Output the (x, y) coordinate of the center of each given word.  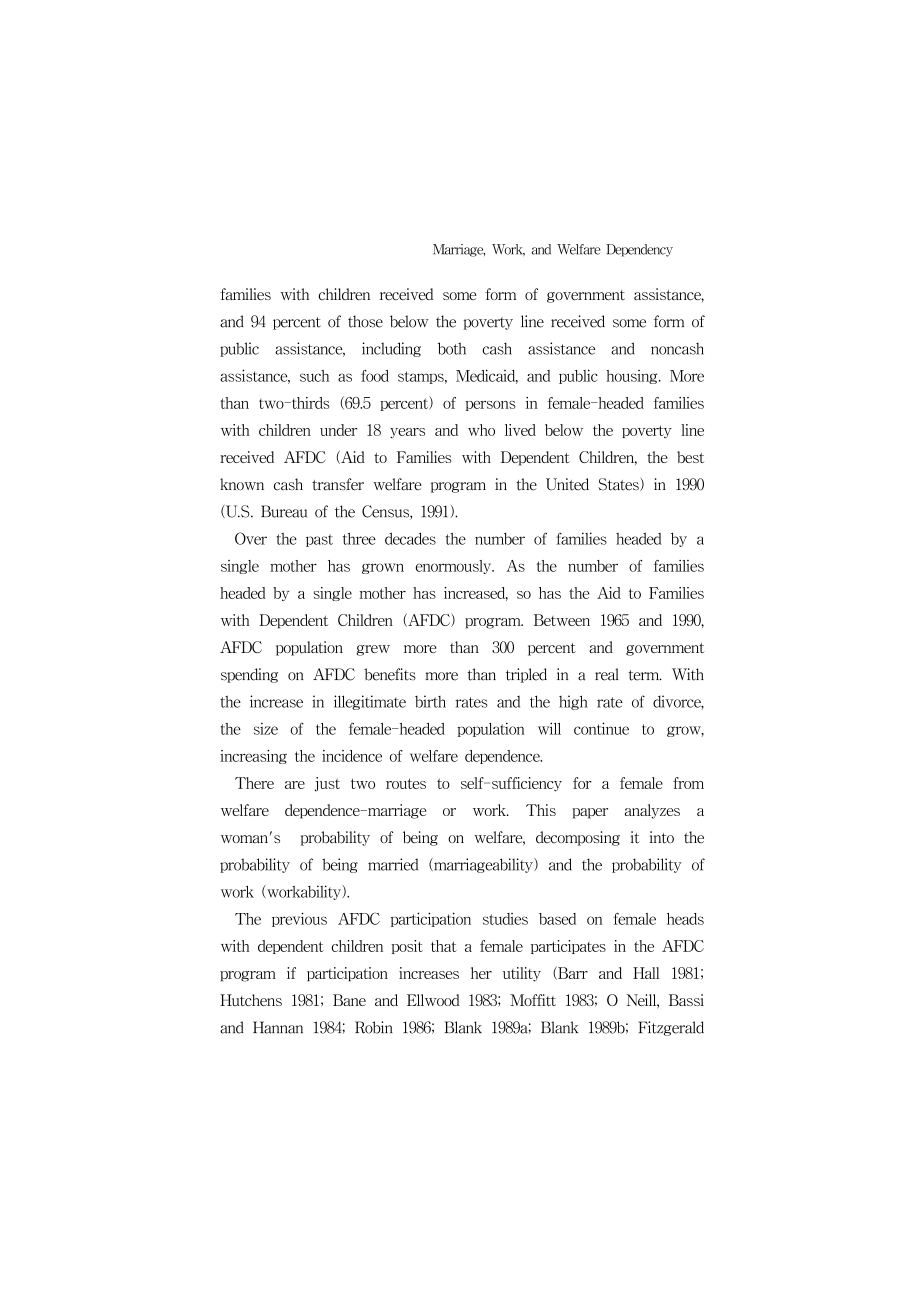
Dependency (639, 250)
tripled (526, 675)
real (607, 674)
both (452, 348)
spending (249, 675)
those (365, 321)
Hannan (278, 1027)
